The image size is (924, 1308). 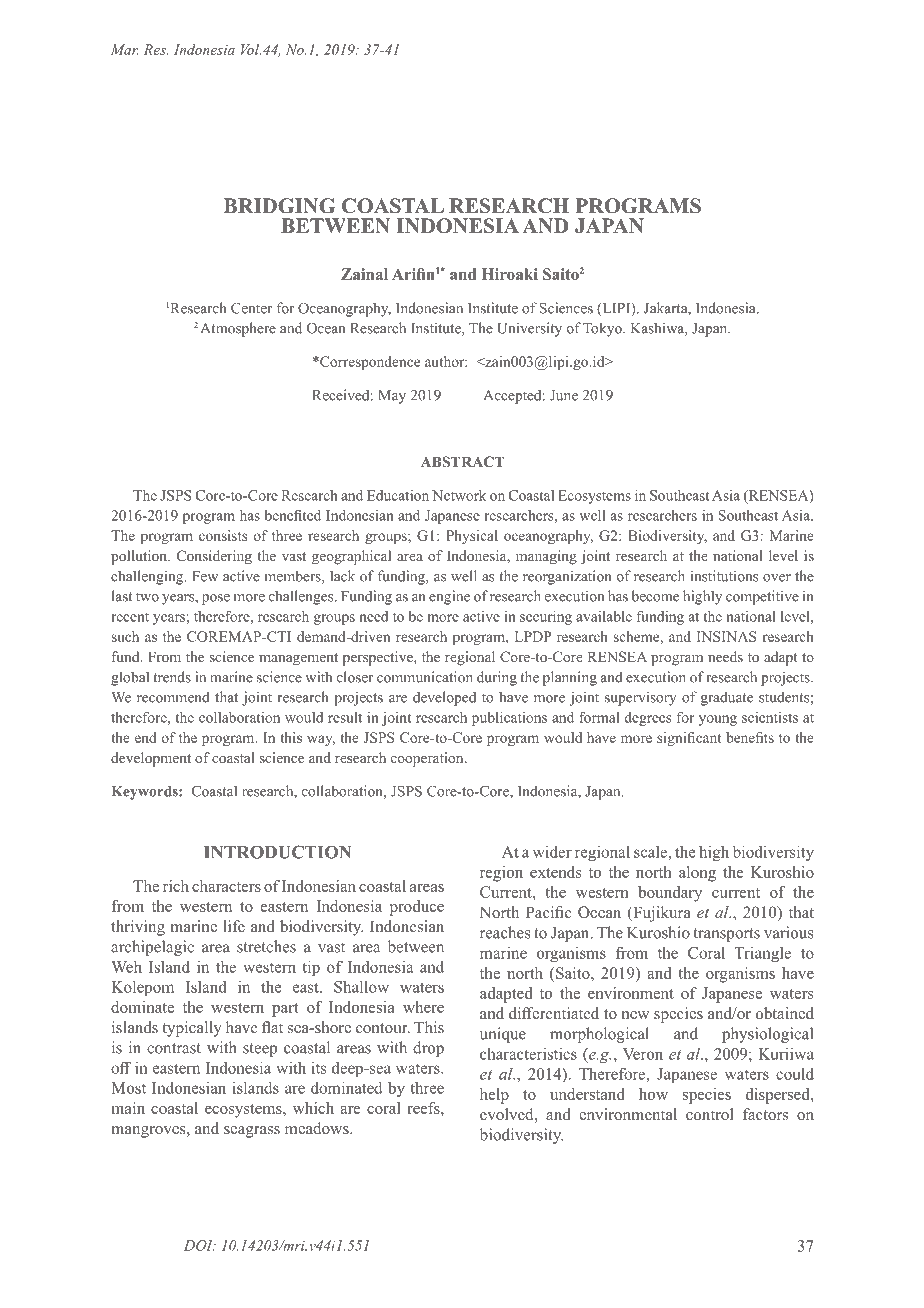 I want to click on Tokyo, so click(x=603, y=329).
